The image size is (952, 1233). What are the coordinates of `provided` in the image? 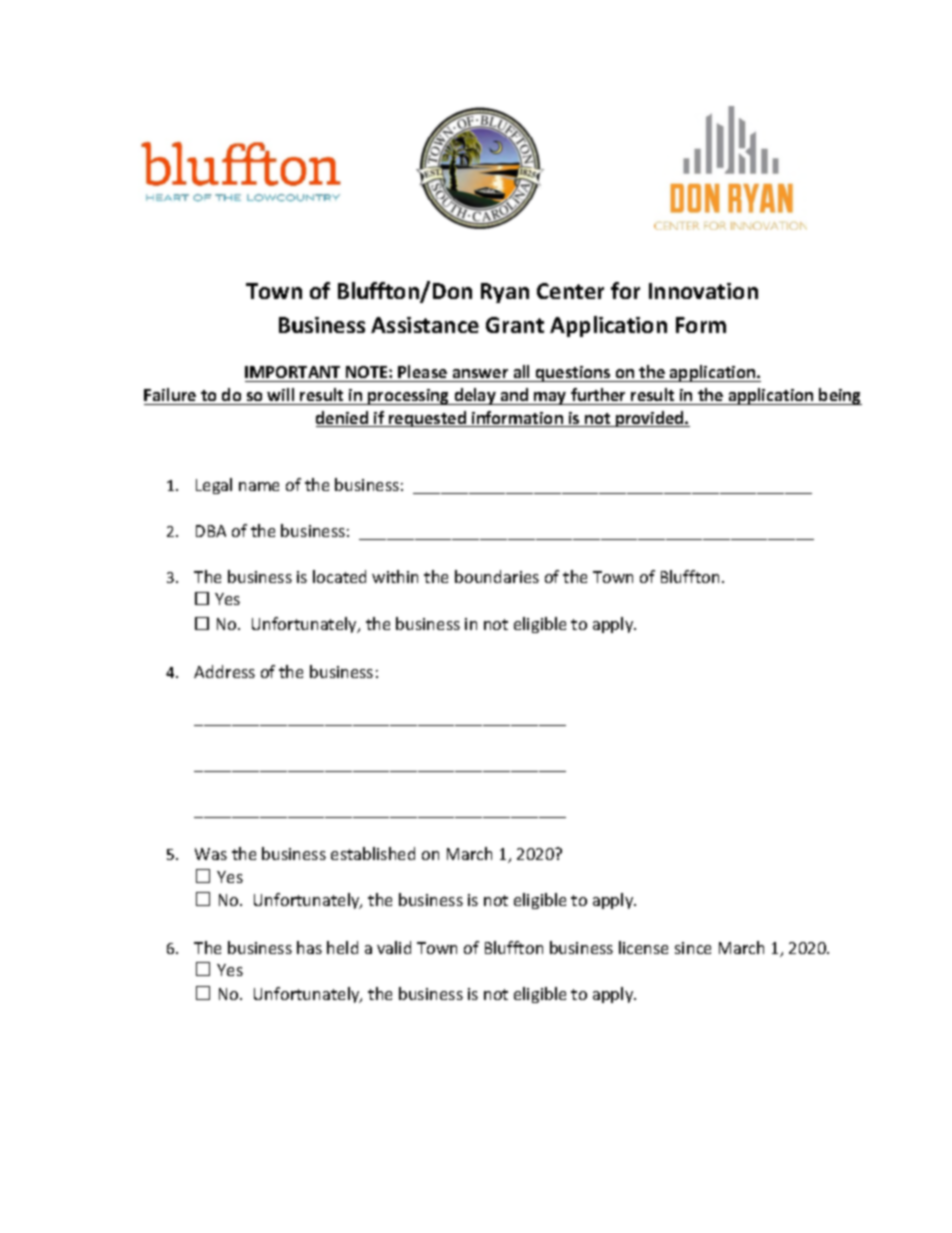 It's located at (650, 419).
